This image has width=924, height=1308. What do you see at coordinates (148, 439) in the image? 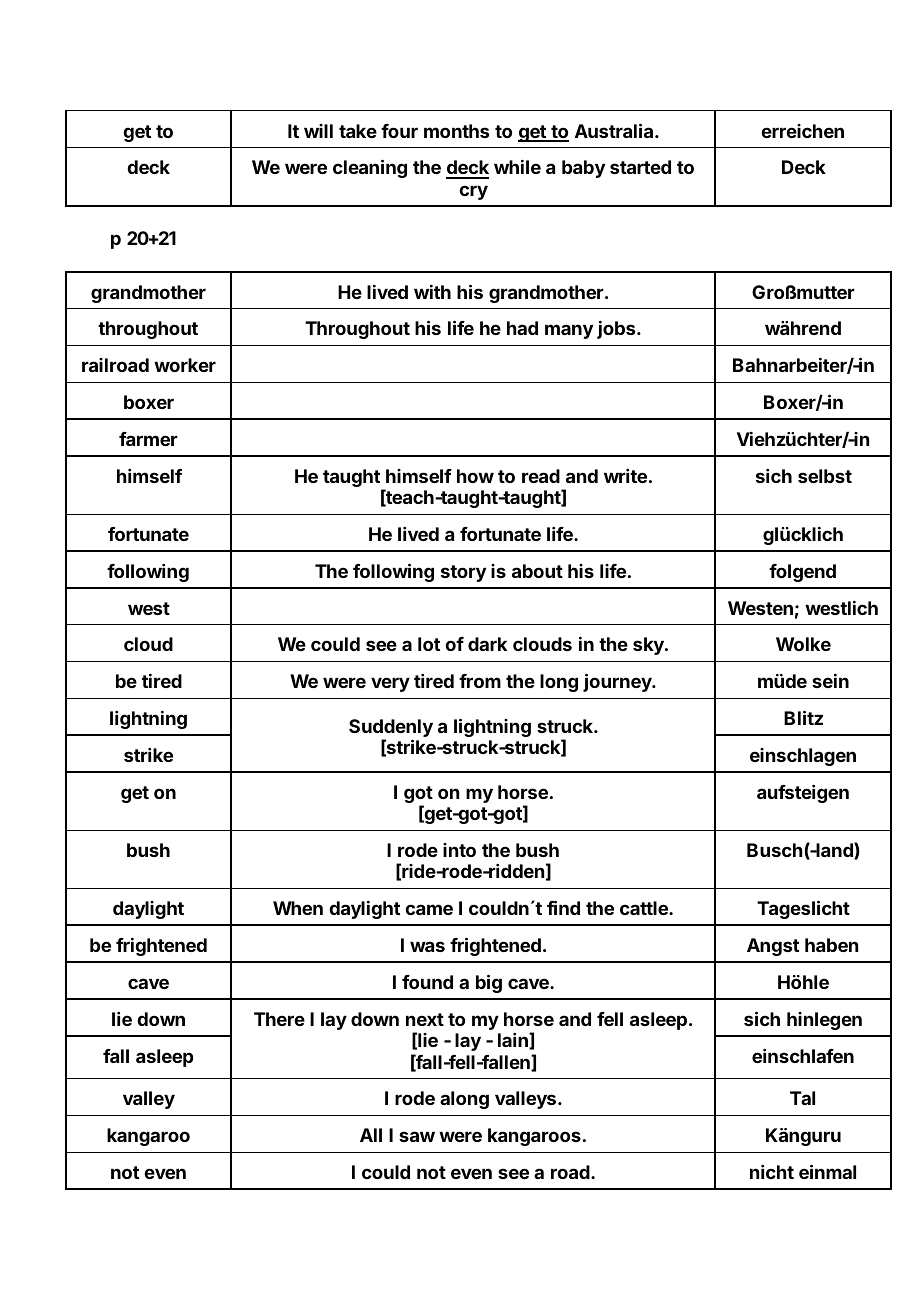
I see `farmer` at bounding box center [148, 439].
